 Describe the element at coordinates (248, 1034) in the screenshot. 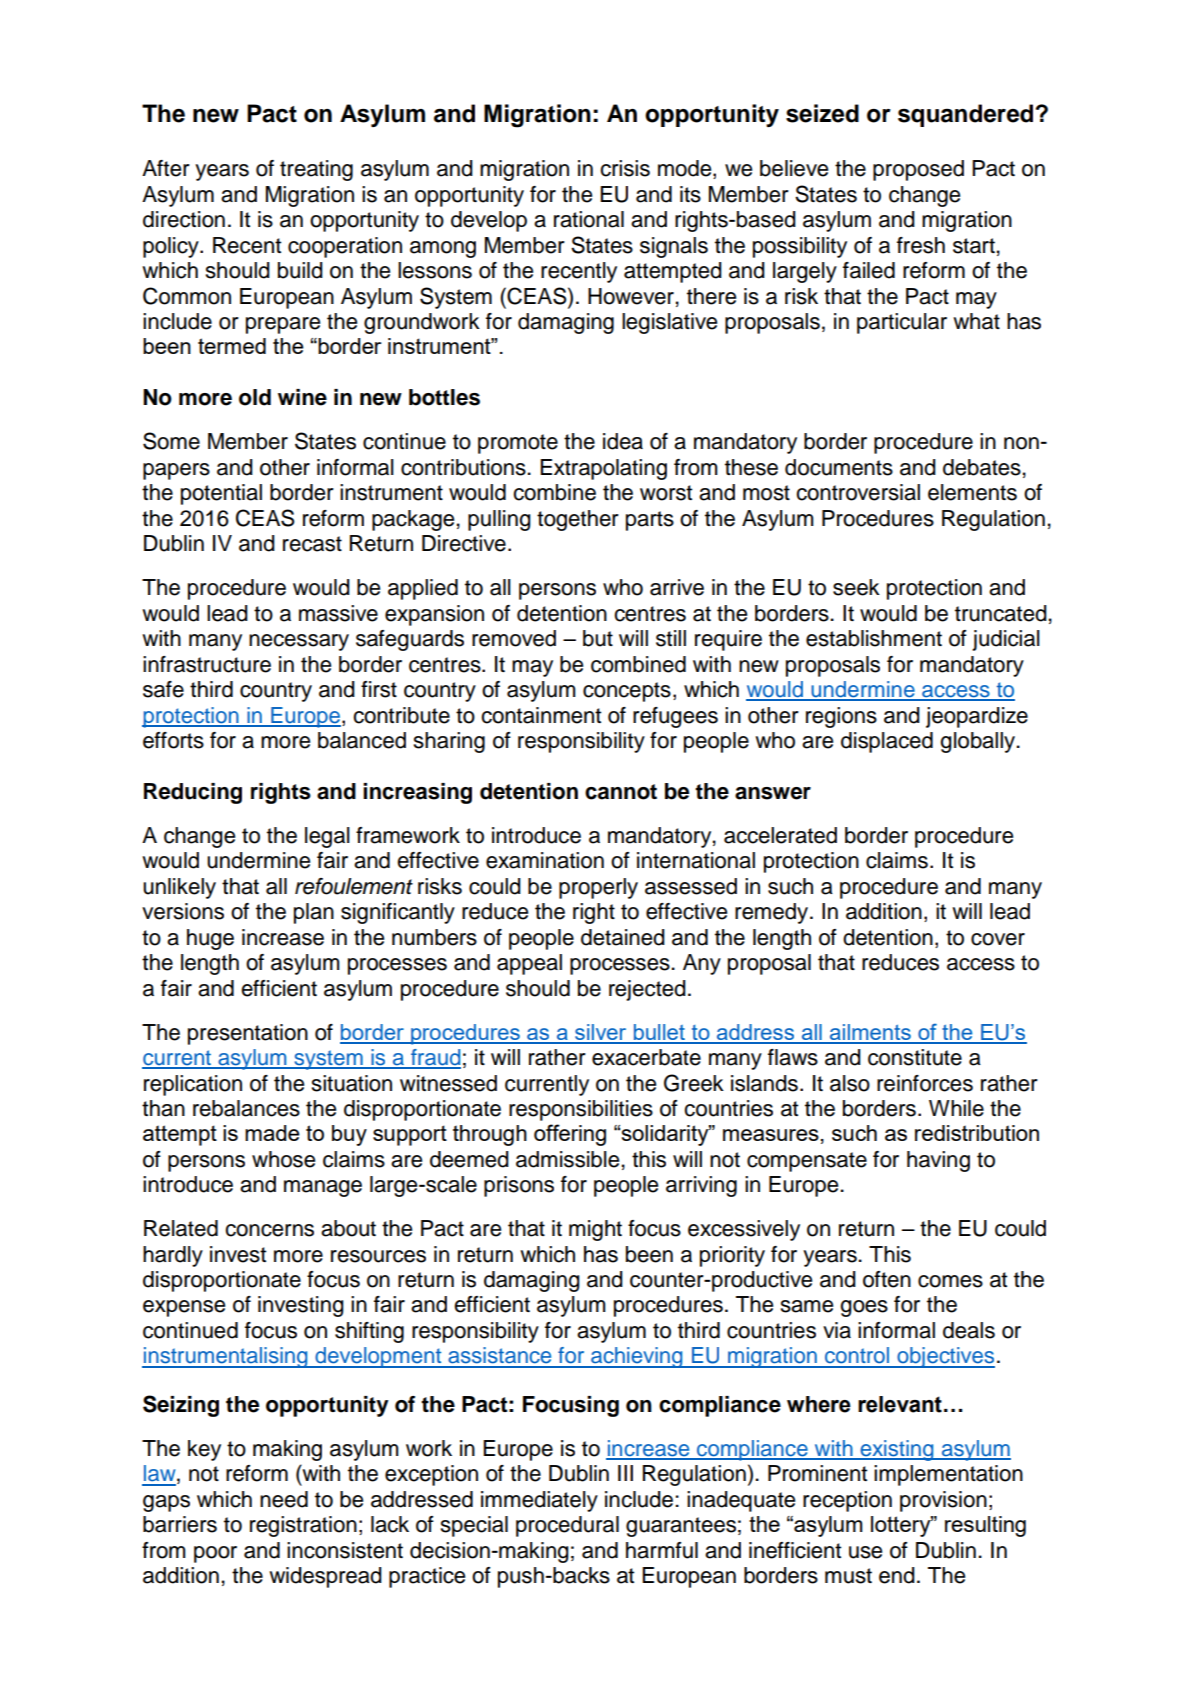

I see `presentation` at that location.
